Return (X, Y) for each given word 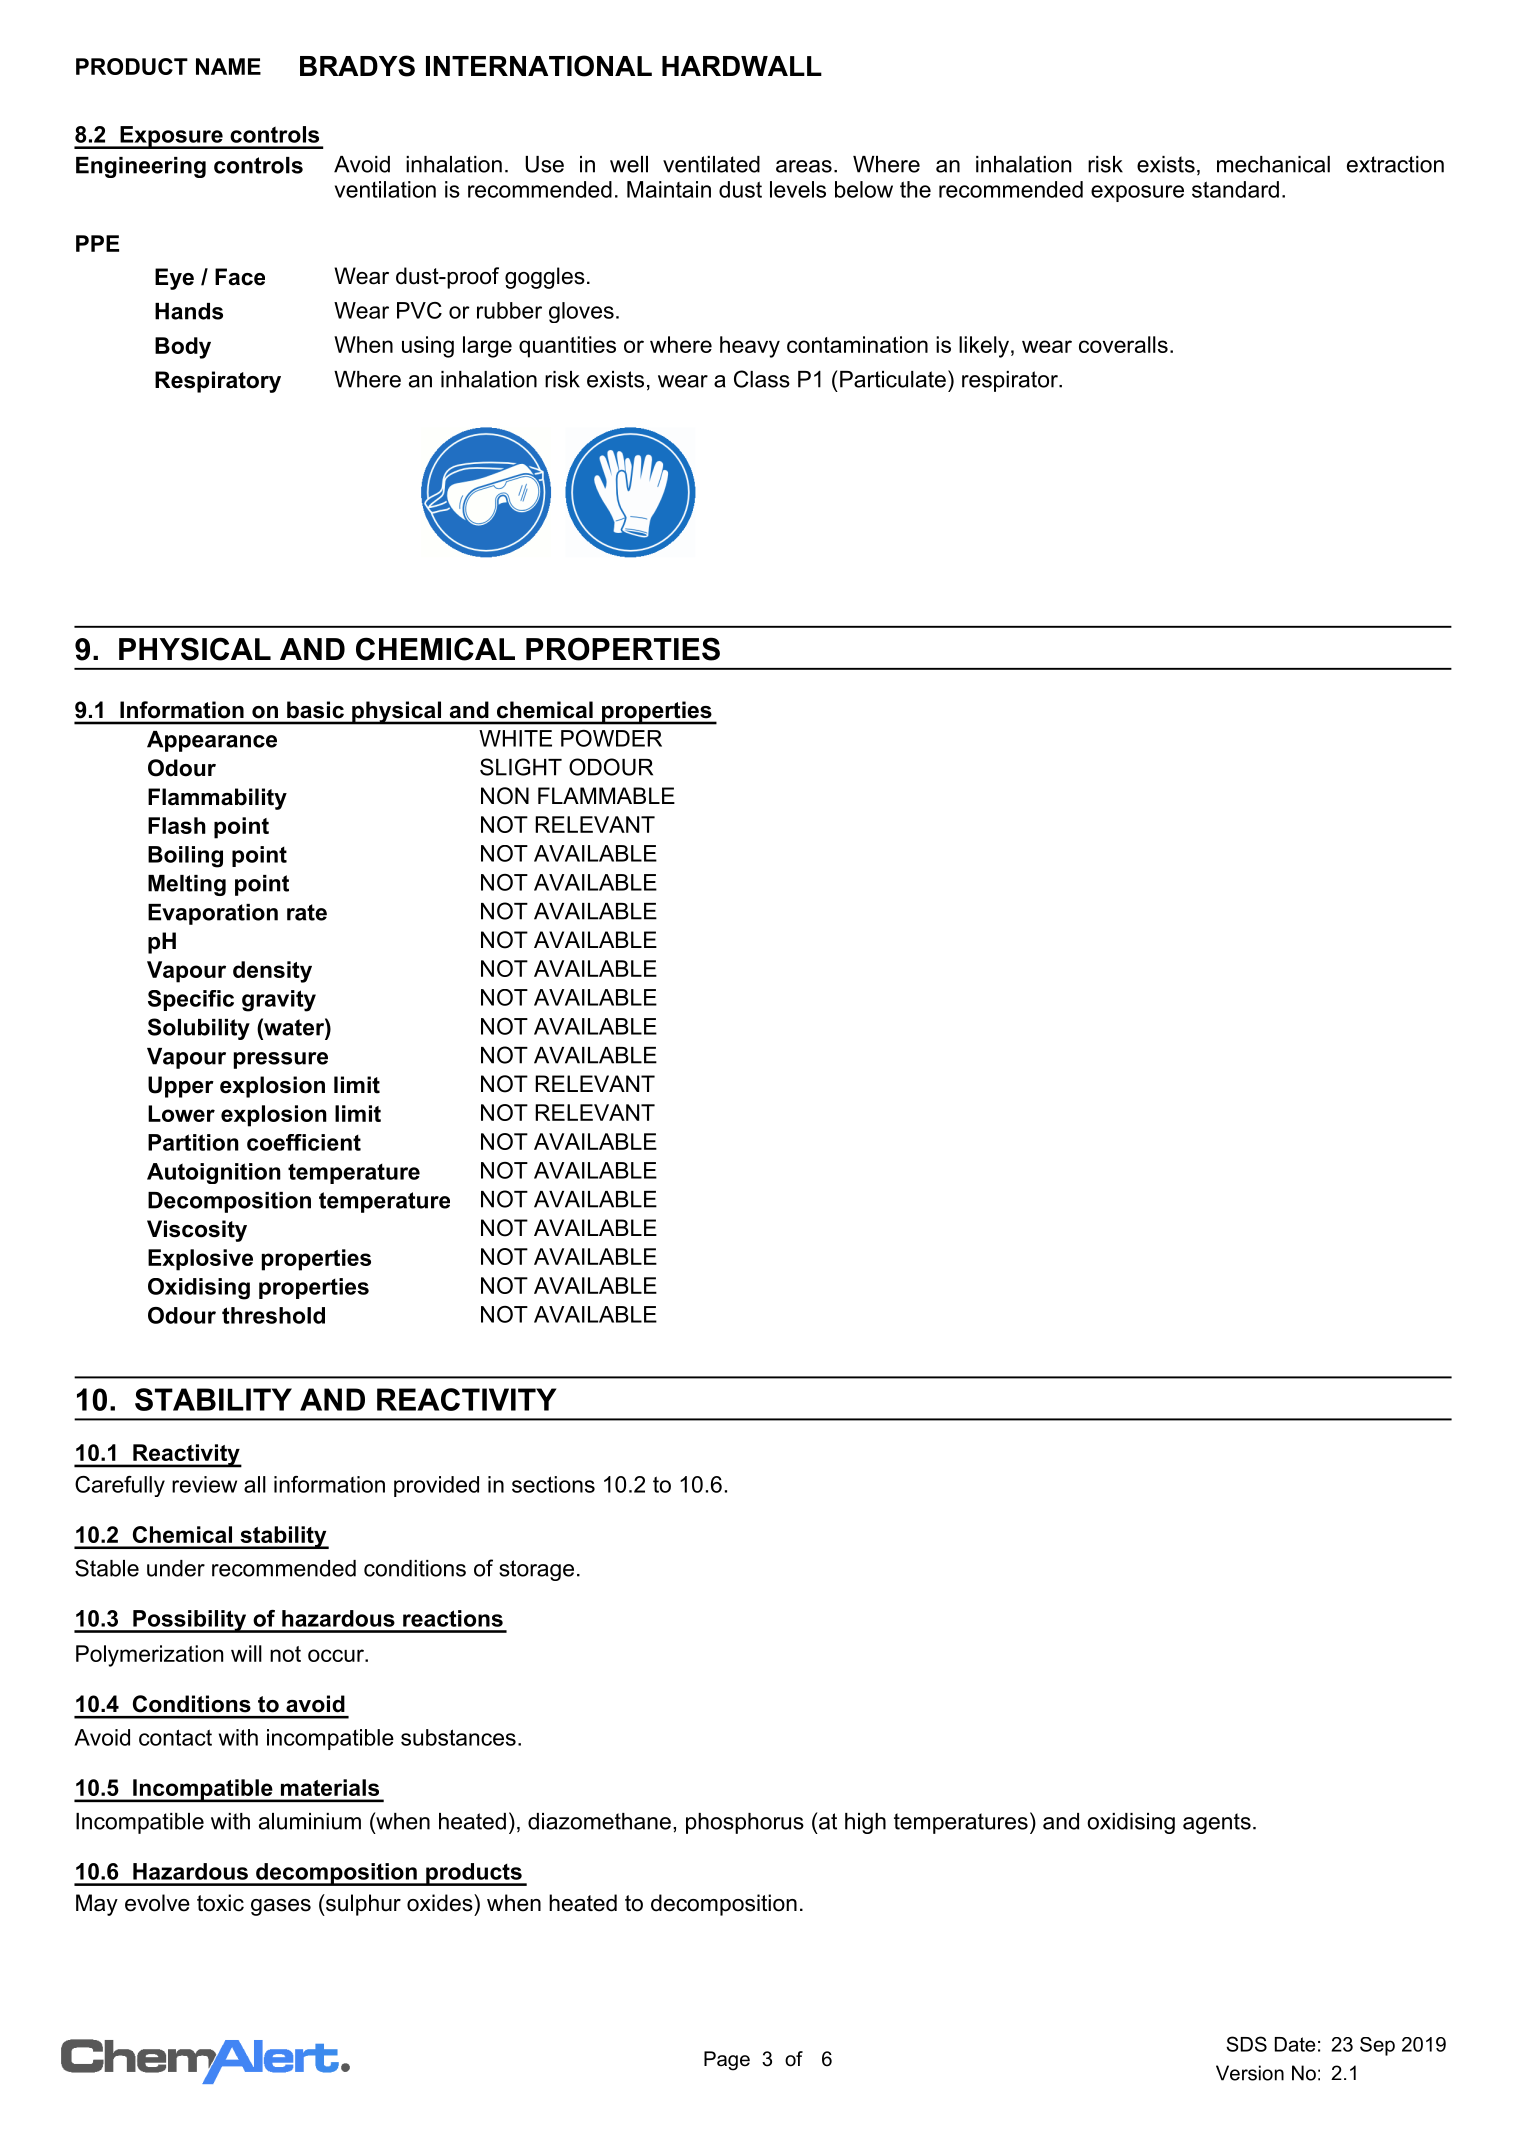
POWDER (611, 738)
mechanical (1273, 164)
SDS (1246, 2044)
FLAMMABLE (606, 795)
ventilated (711, 164)
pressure (281, 1060)
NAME (228, 66)
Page (727, 2061)
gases (281, 1907)
